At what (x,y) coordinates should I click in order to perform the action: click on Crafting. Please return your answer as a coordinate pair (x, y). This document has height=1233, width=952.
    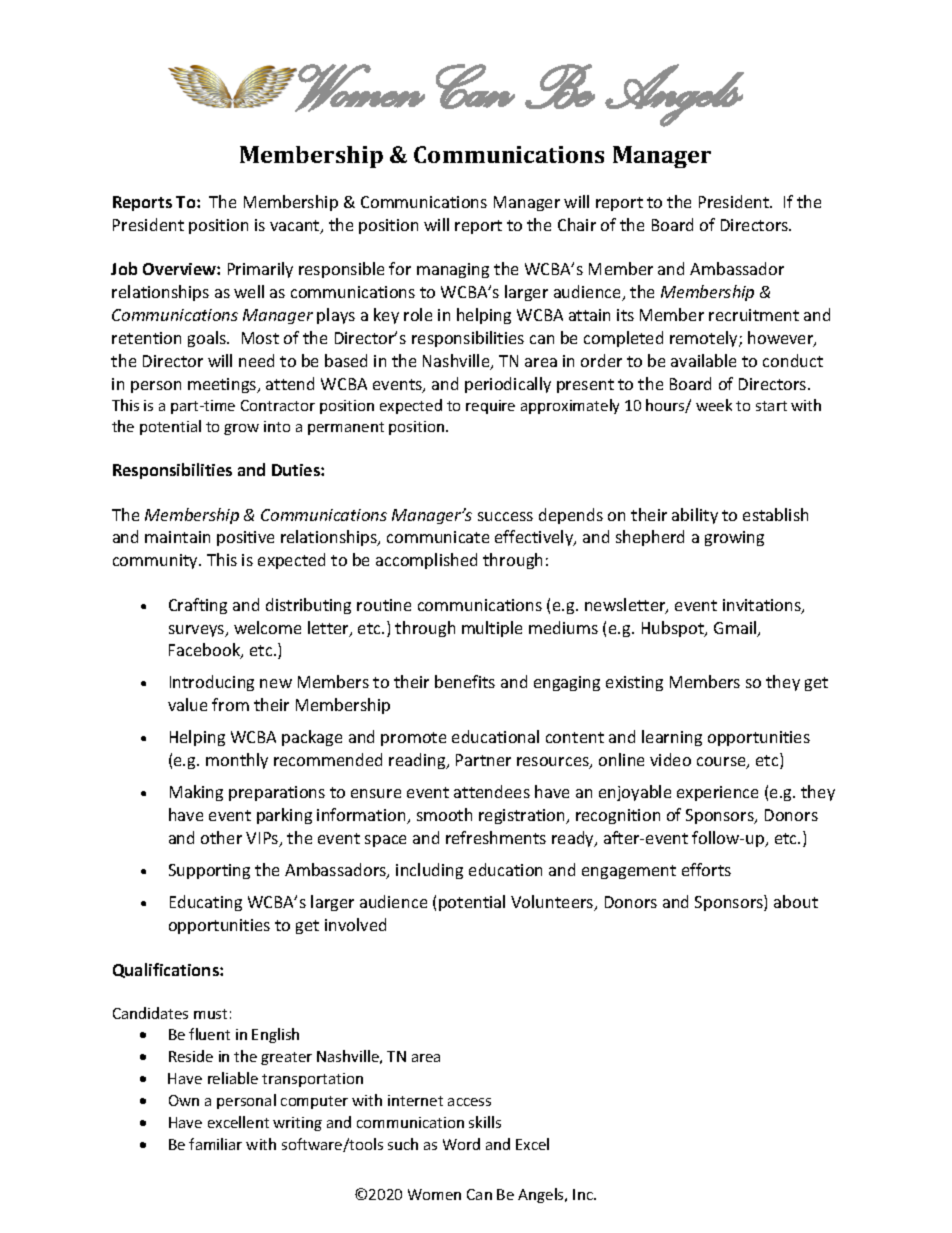
    Looking at the image, I should click on (198, 606).
